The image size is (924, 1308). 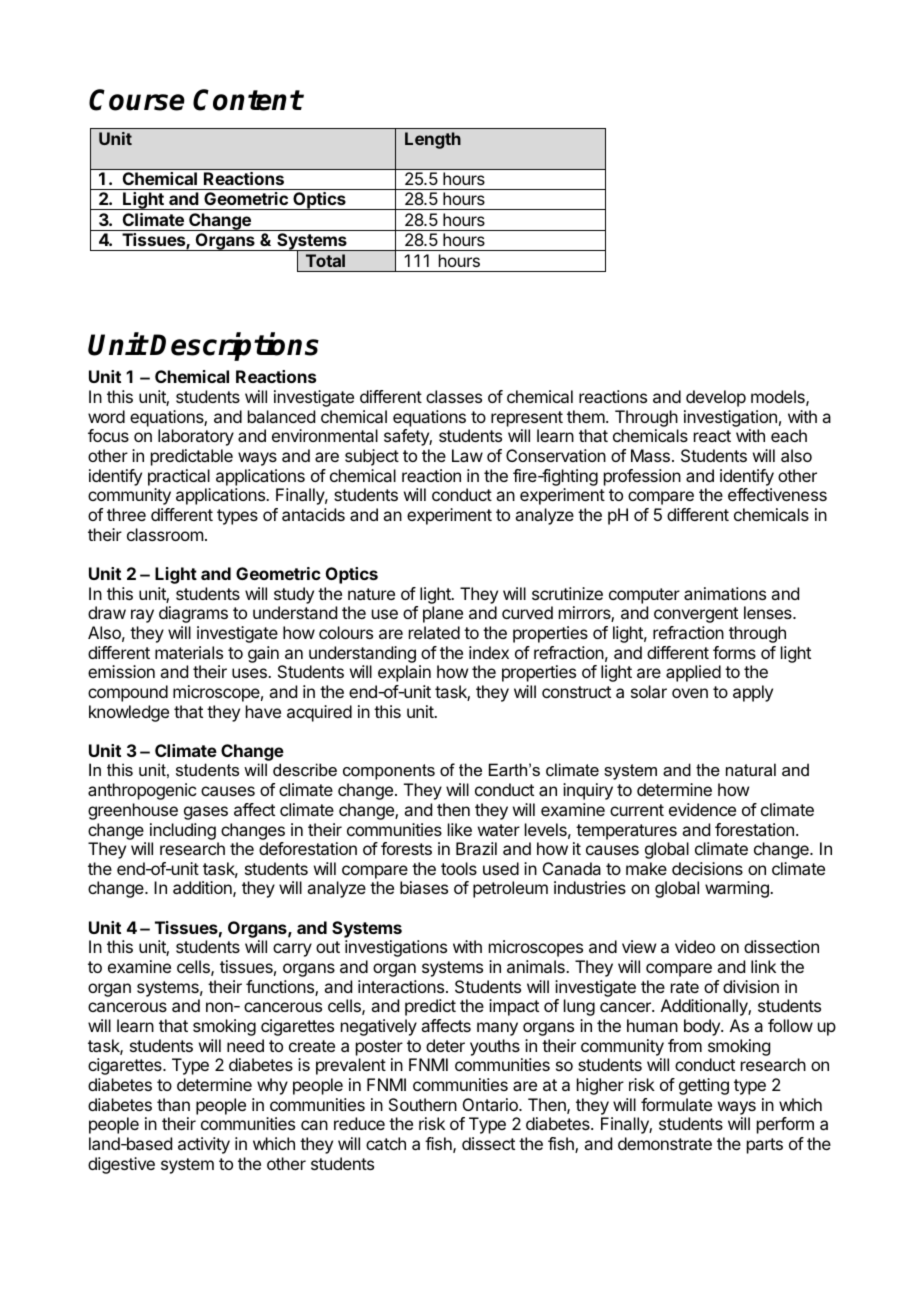 What do you see at coordinates (433, 140) in the page?
I see `Length` at bounding box center [433, 140].
